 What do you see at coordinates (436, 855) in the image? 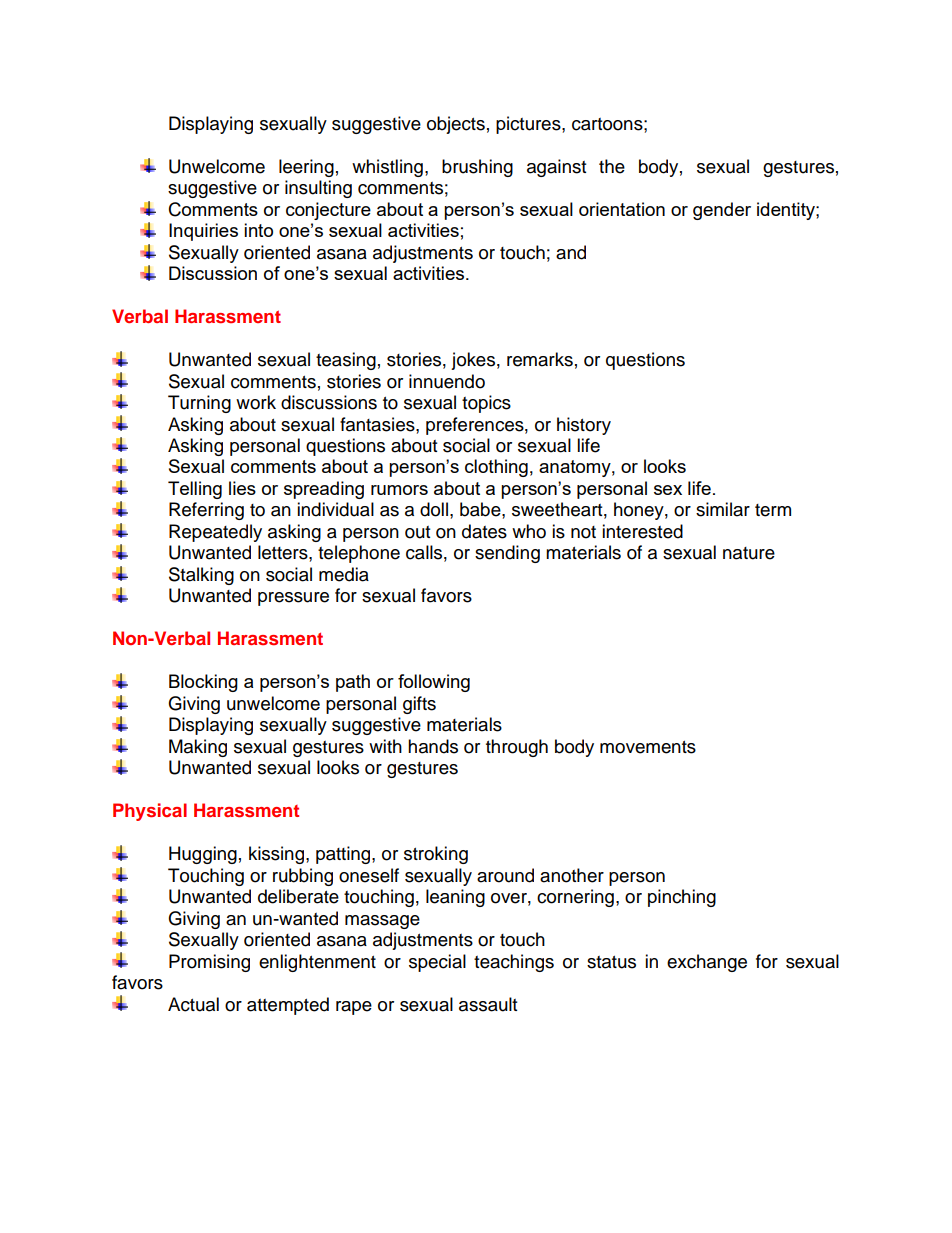
I see `stroking` at bounding box center [436, 855].
